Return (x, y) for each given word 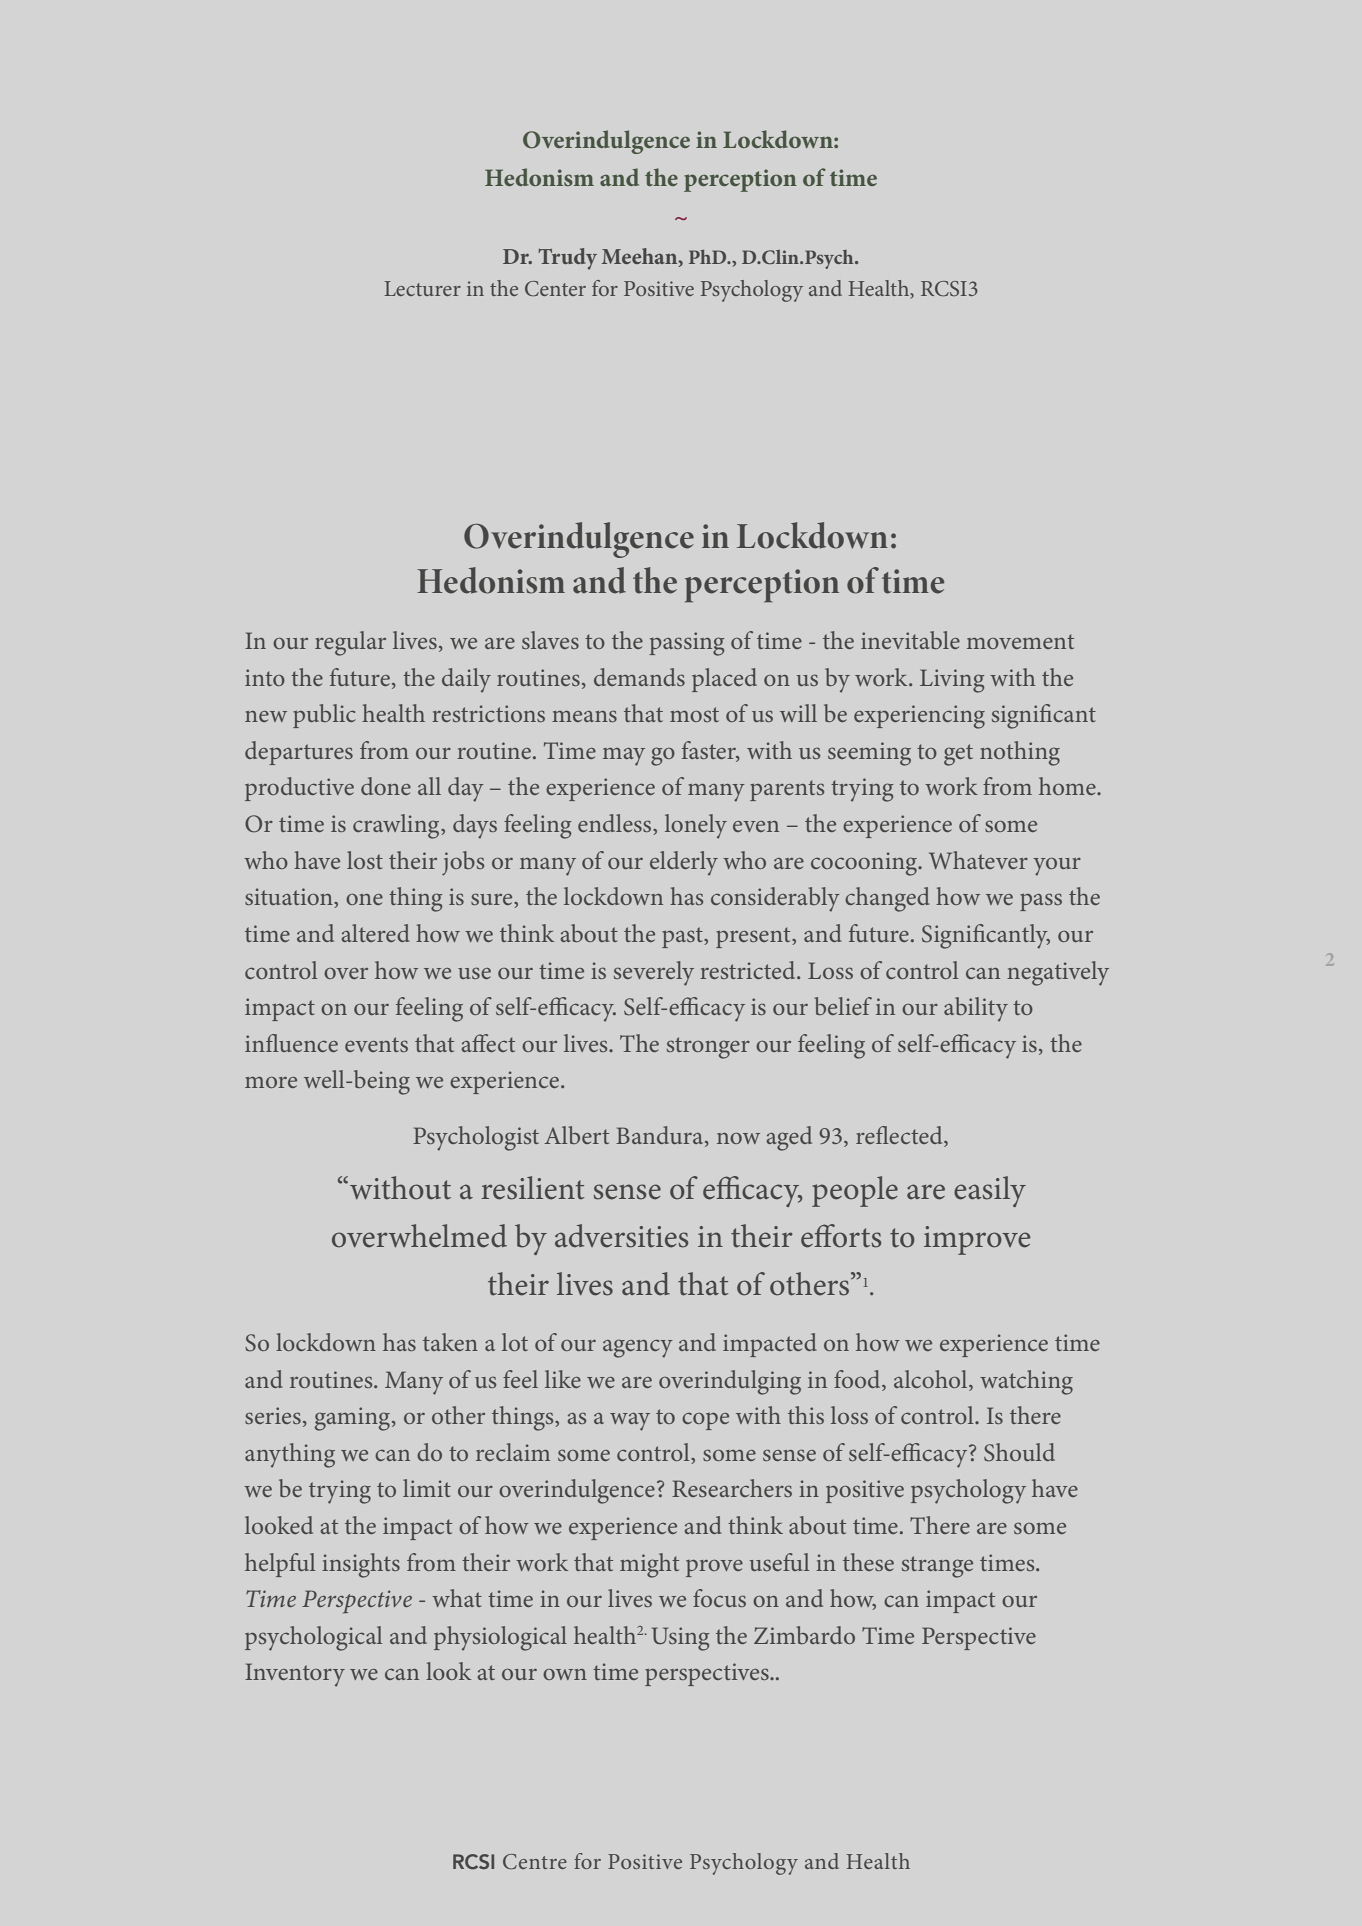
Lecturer (422, 288)
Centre (535, 1862)
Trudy (567, 259)
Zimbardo (804, 1635)
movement (1020, 641)
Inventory (295, 1675)
